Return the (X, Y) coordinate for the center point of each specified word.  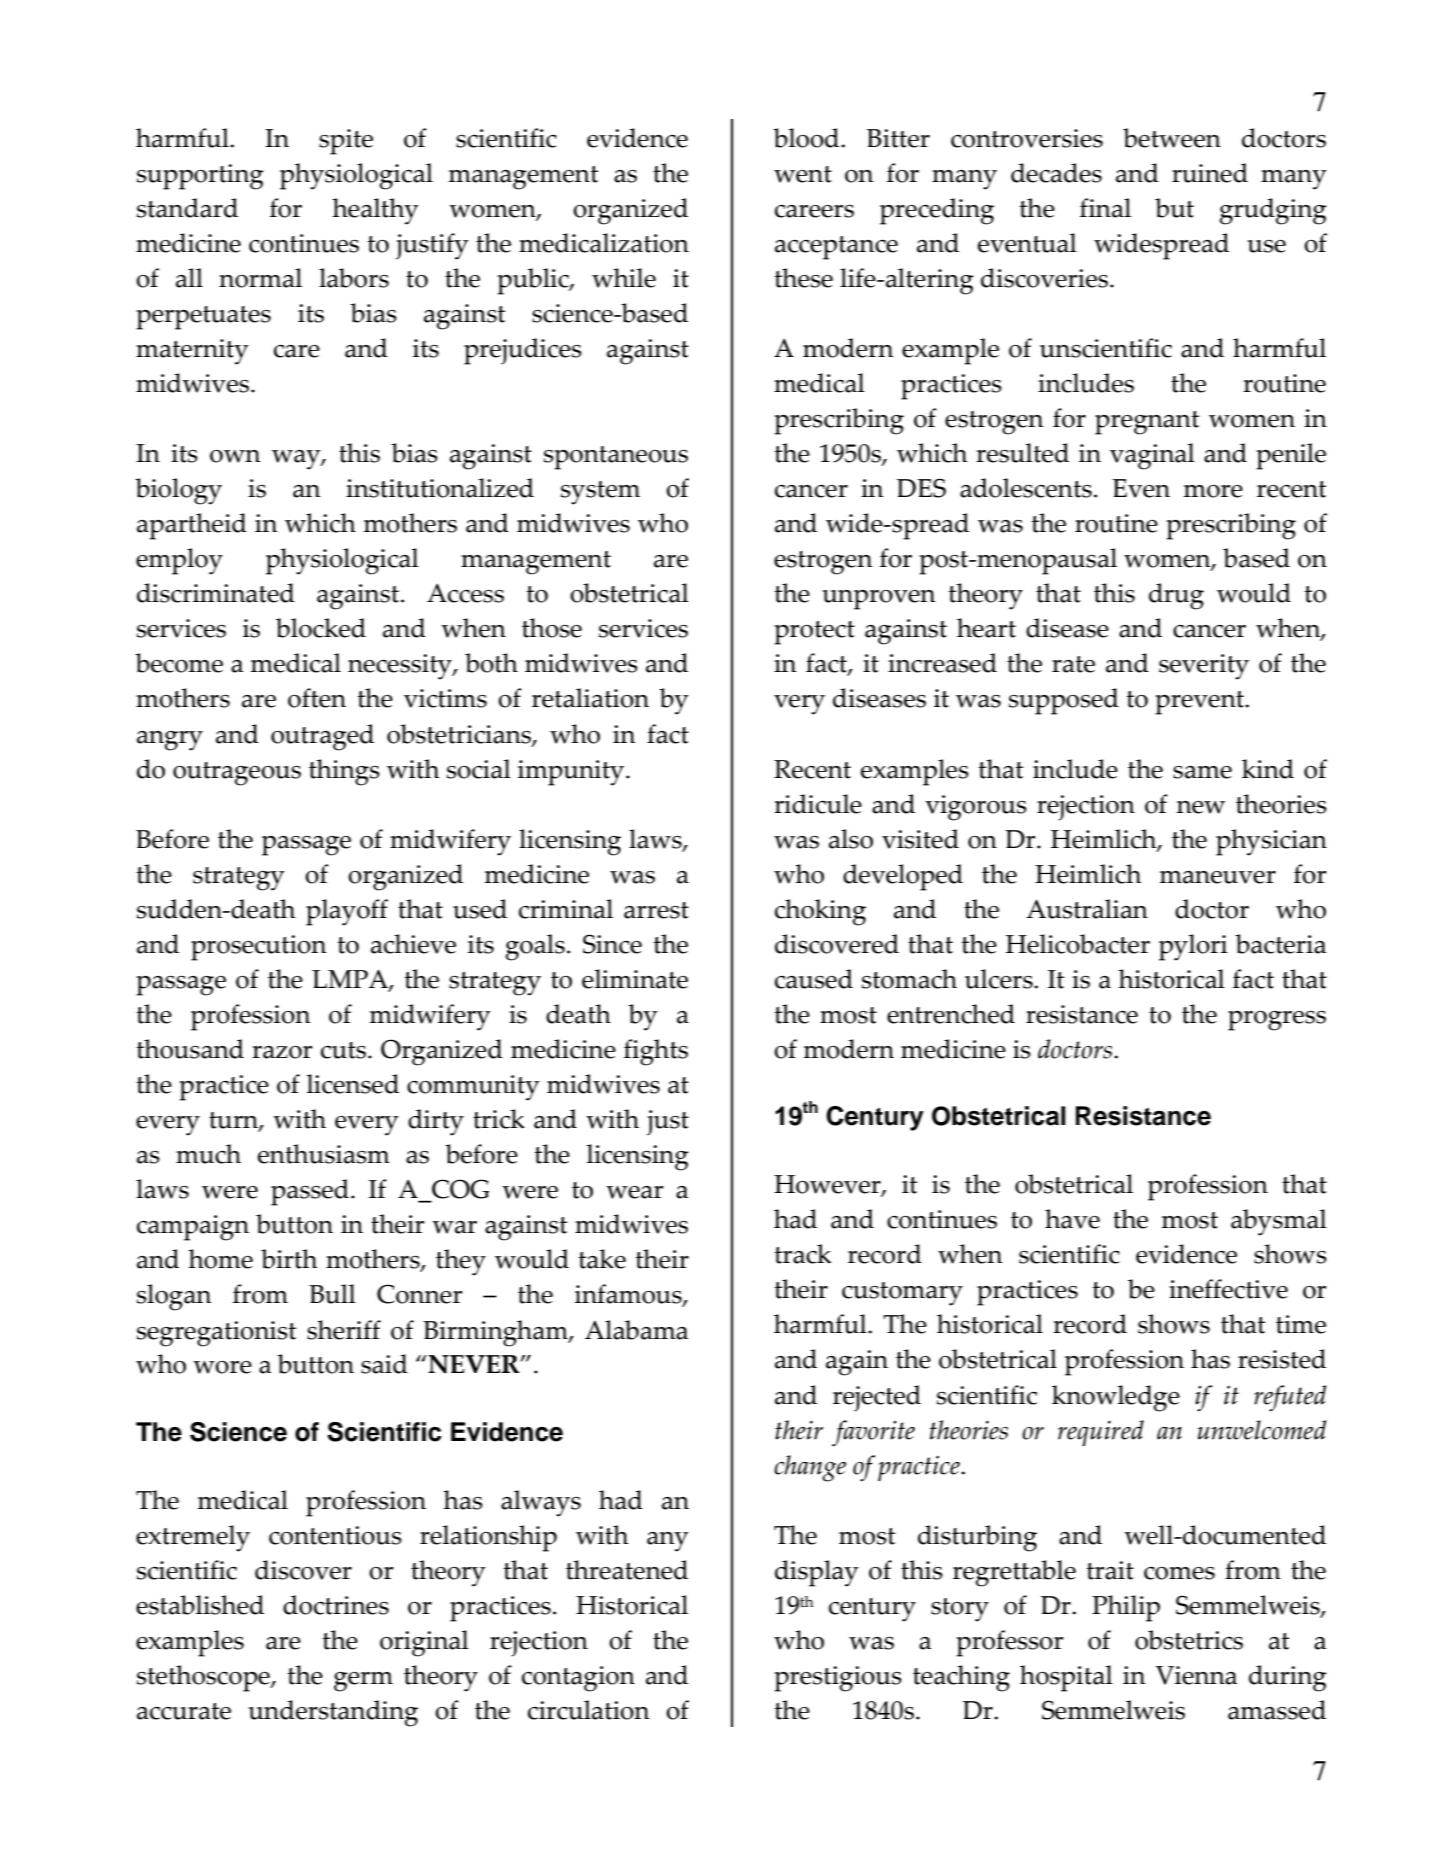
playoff (347, 912)
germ (363, 1682)
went (803, 174)
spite (346, 142)
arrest (656, 910)
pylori (1193, 947)
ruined (1210, 173)
